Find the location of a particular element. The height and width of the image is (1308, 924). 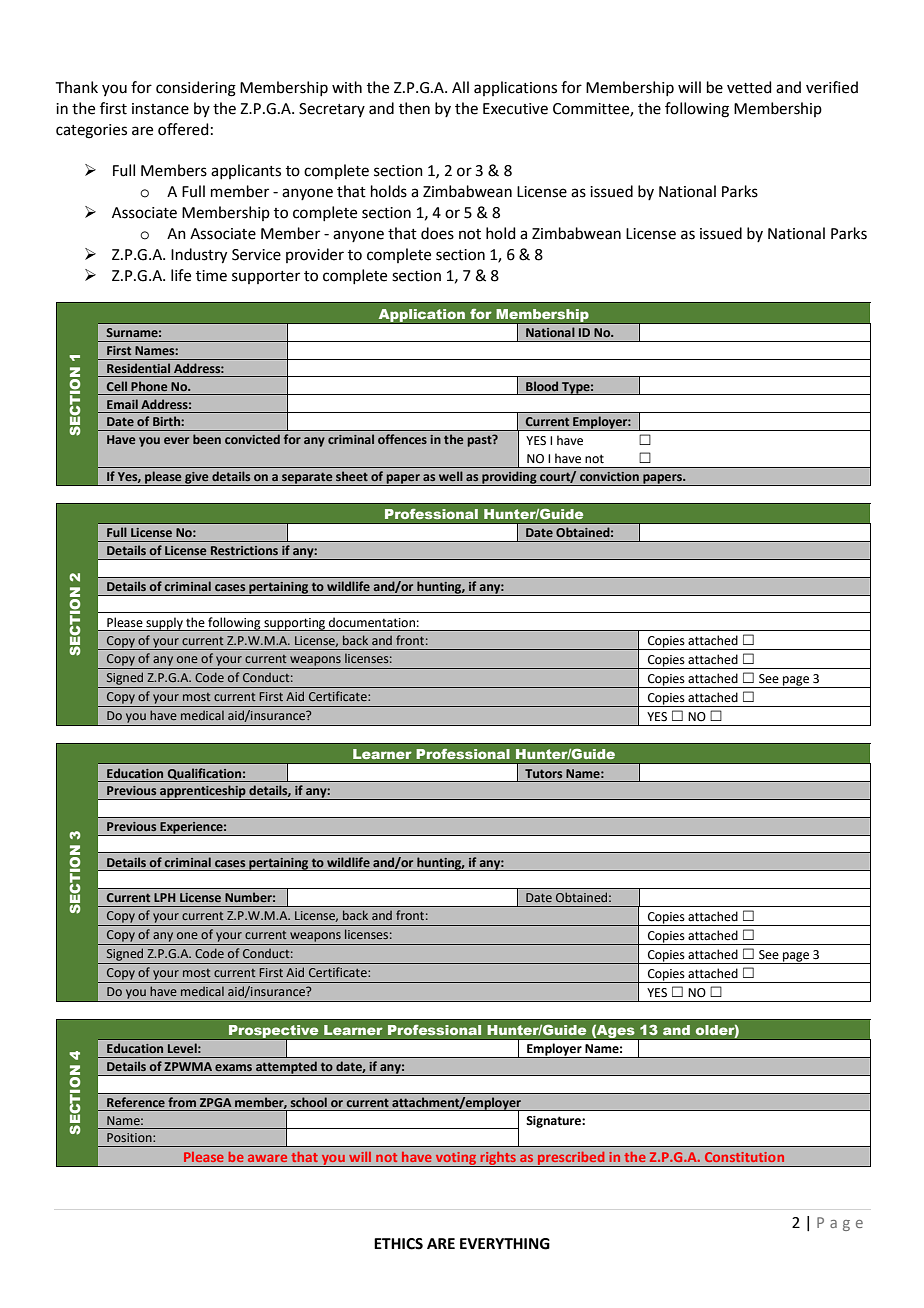

Phone is located at coordinates (149, 386).
